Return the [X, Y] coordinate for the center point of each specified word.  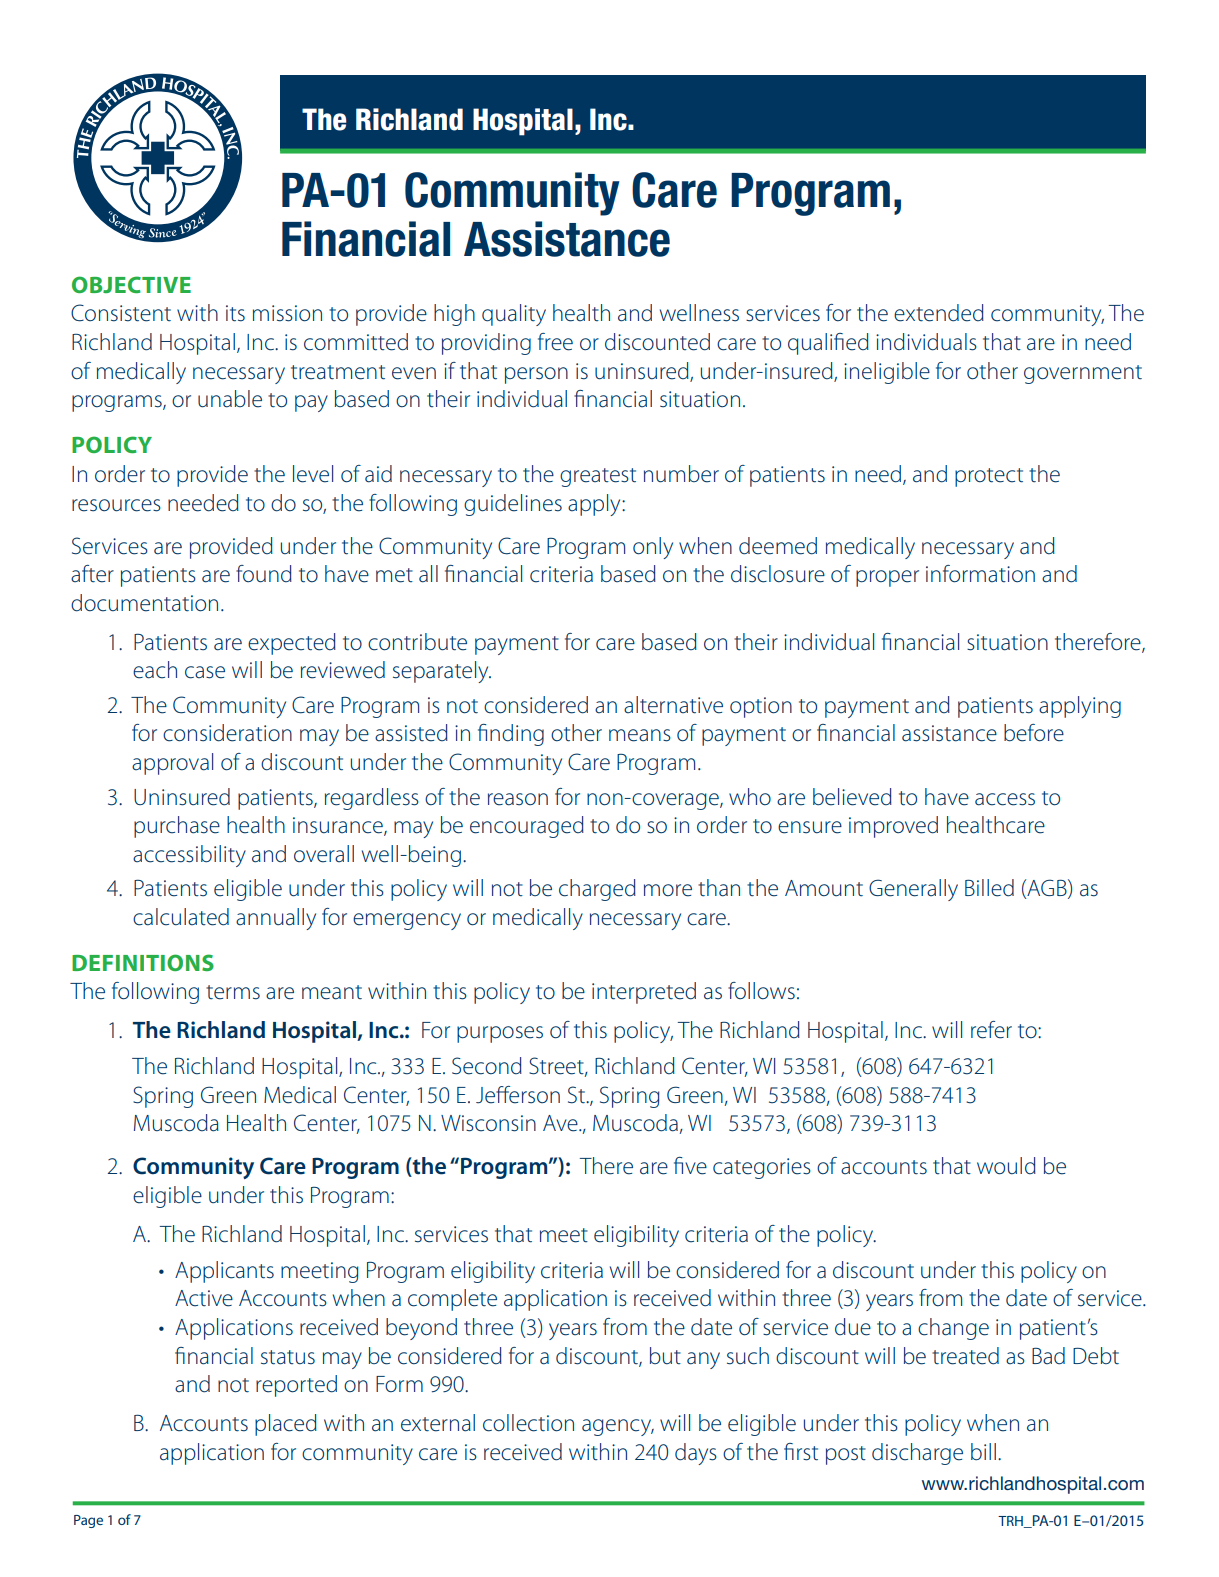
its [235, 313]
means [640, 735]
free [555, 342]
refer [991, 1030]
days [696, 1454]
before [1034, 733]
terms [233, 992]
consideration [227, 733]
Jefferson [518, 1095]
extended [939, 313]
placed [286, 1425]
